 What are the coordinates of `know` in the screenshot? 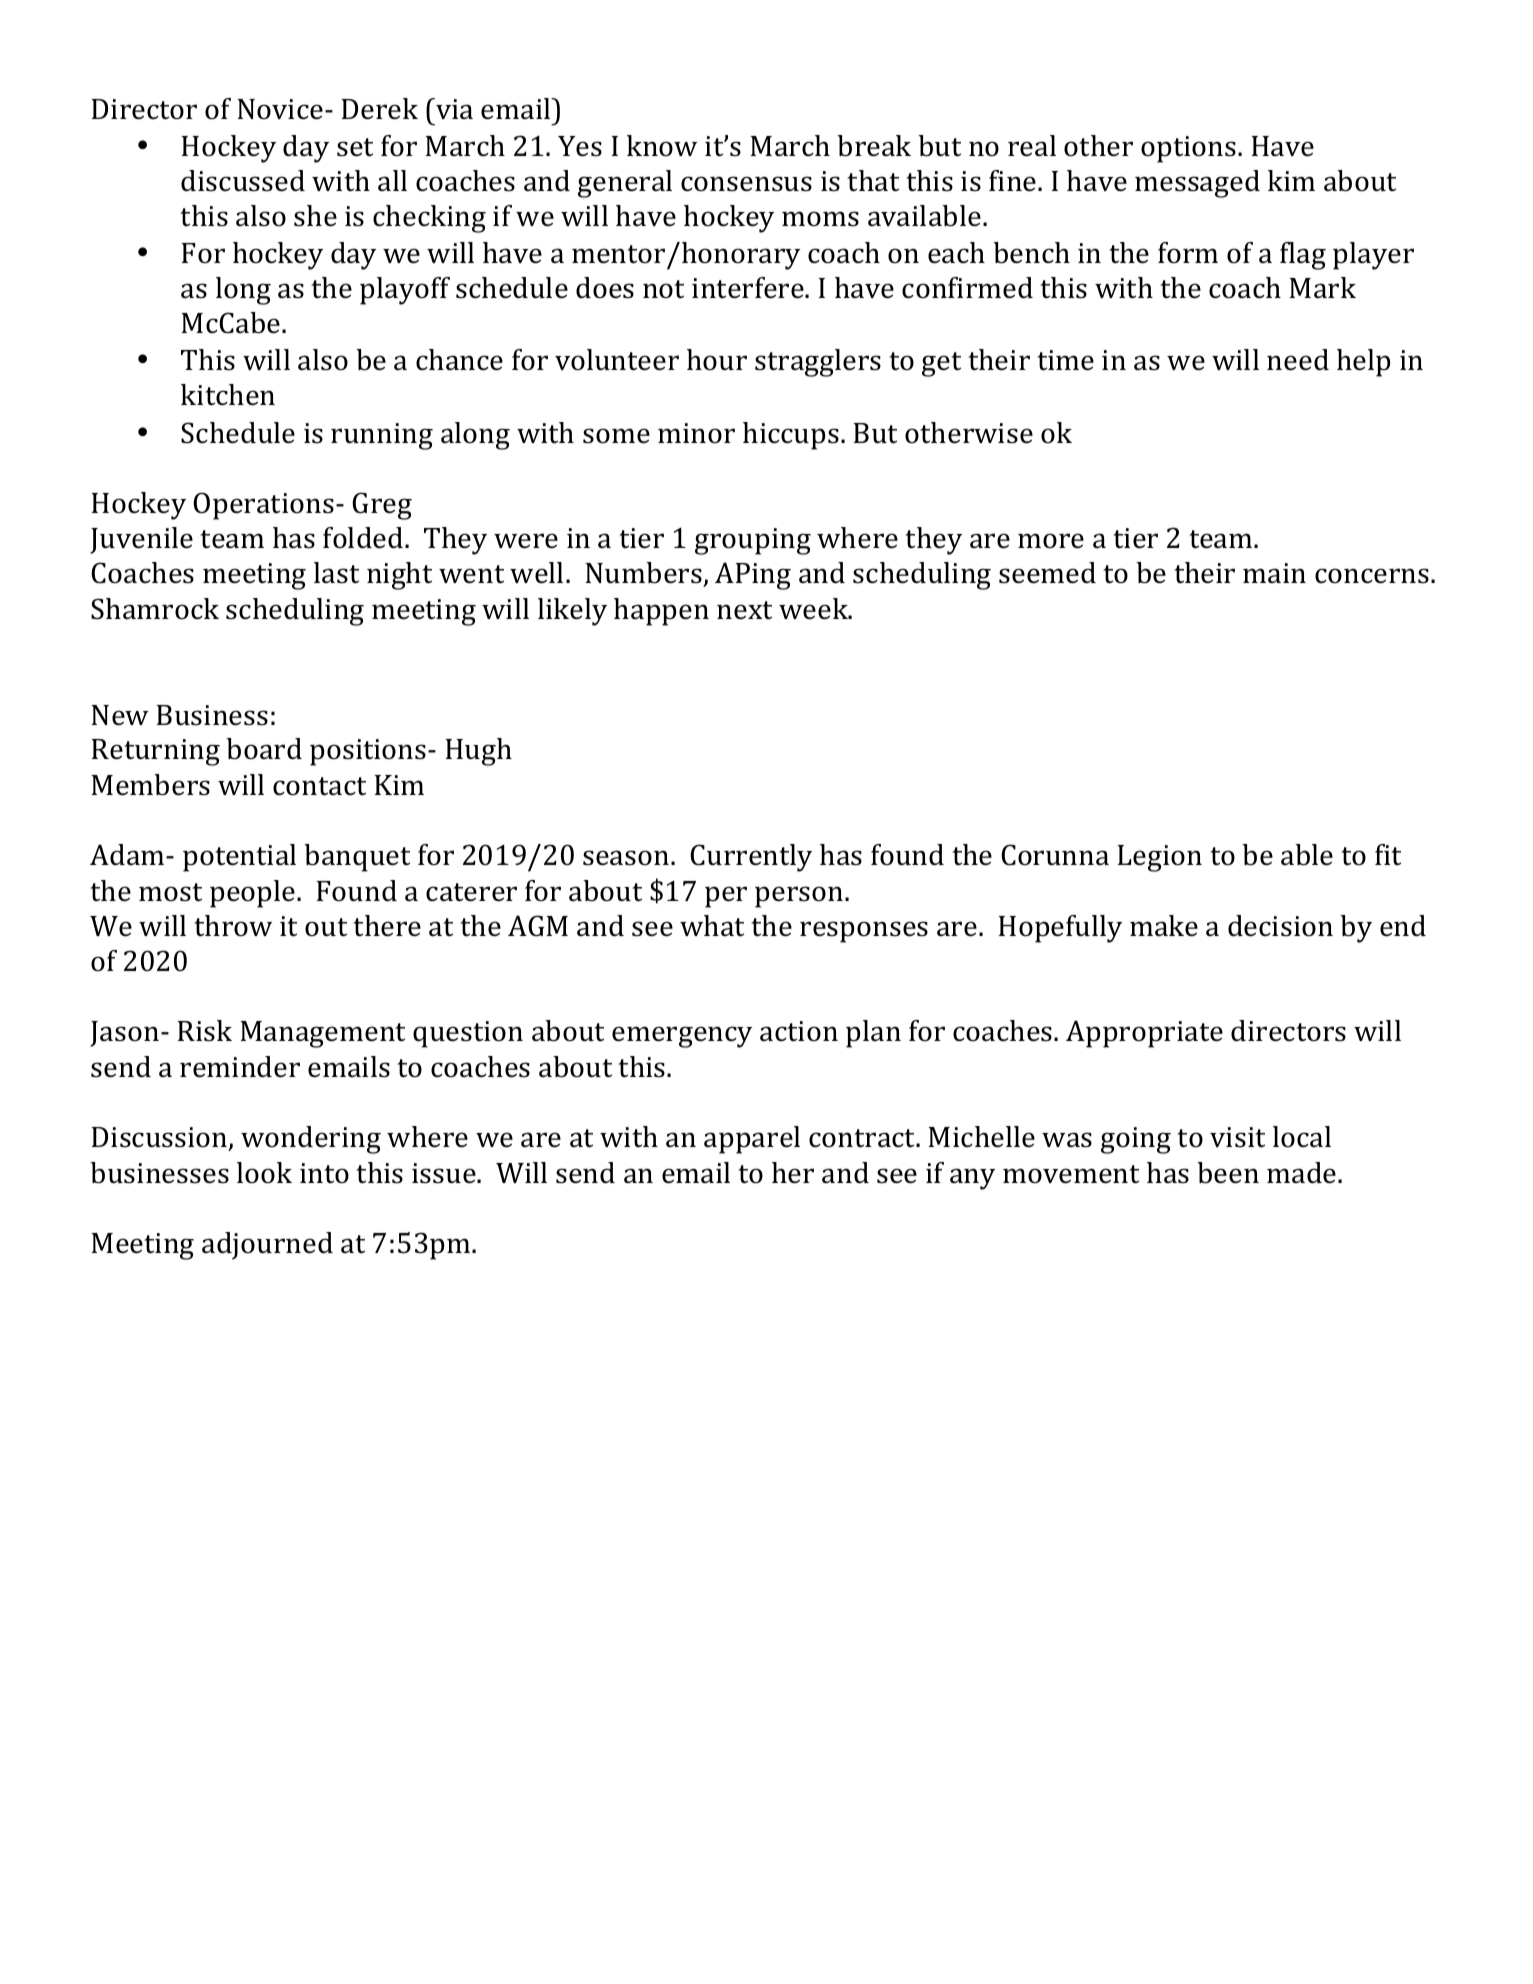 It's located at (662, 146).
